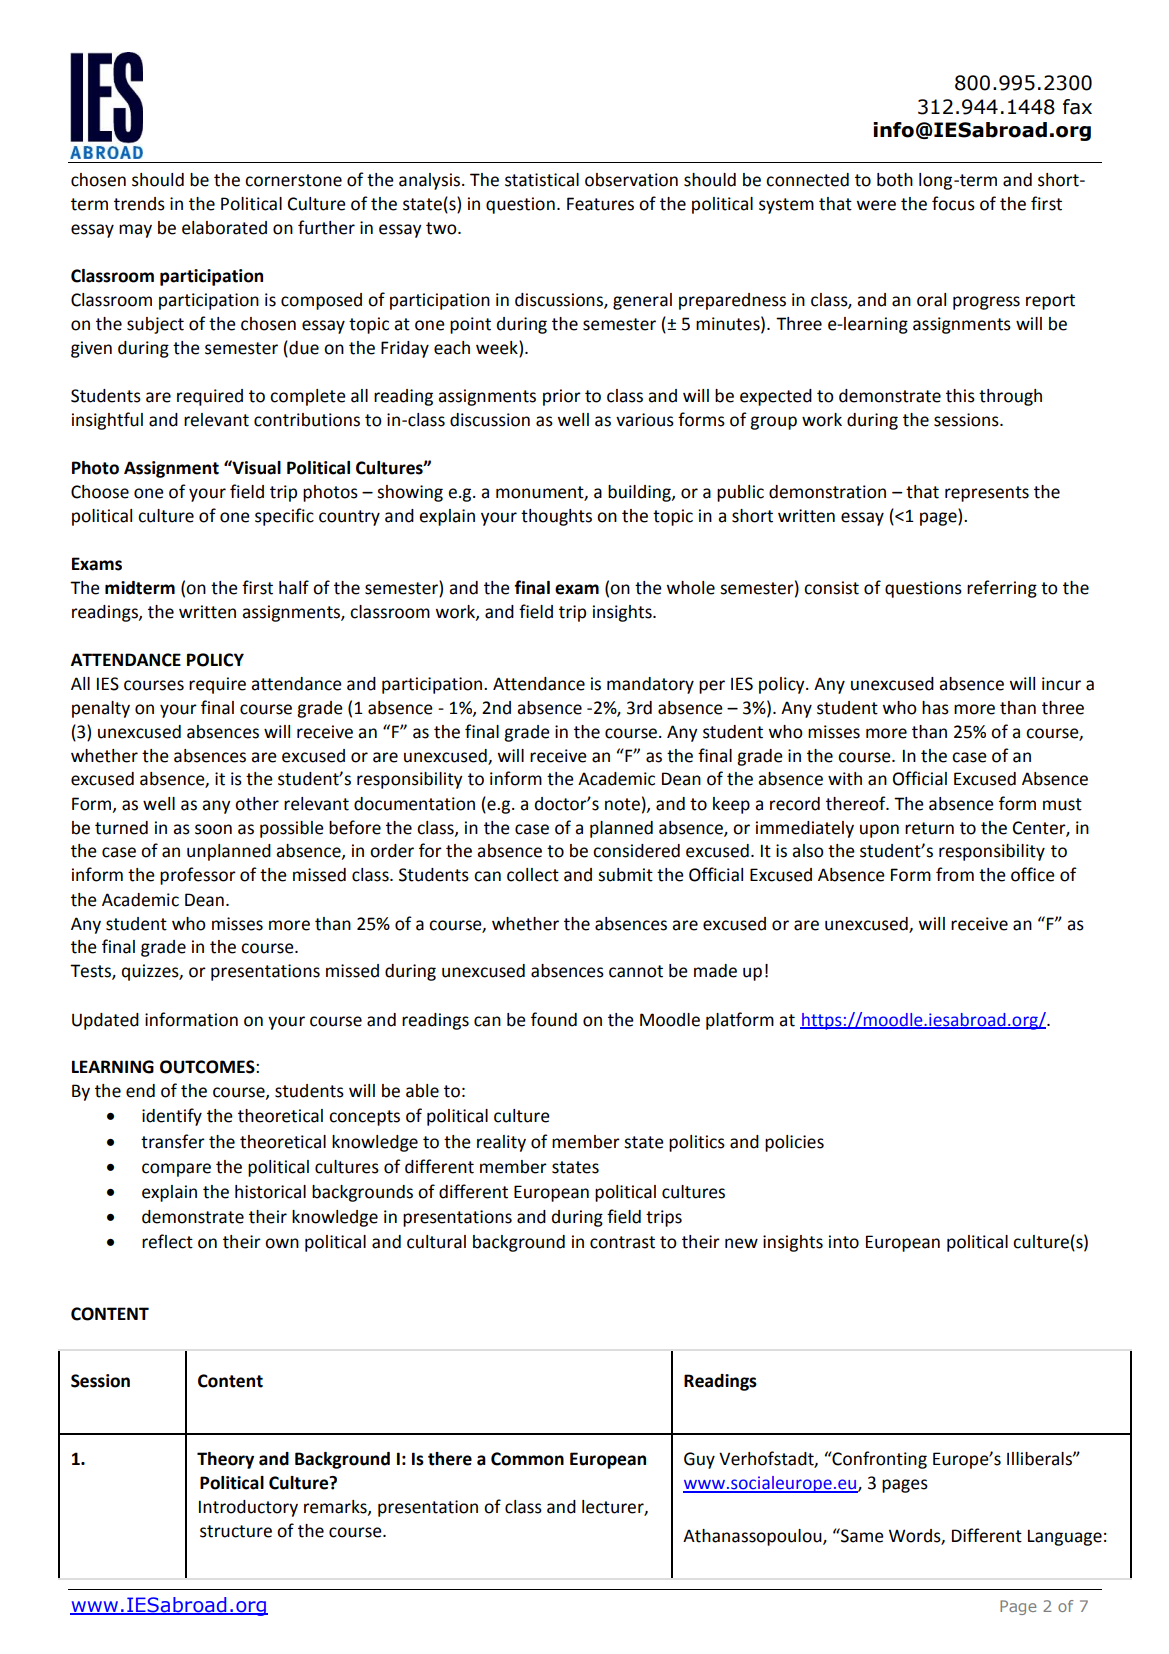 The image size is (1169, 1654). I want to click on note, so click(622, 804).
